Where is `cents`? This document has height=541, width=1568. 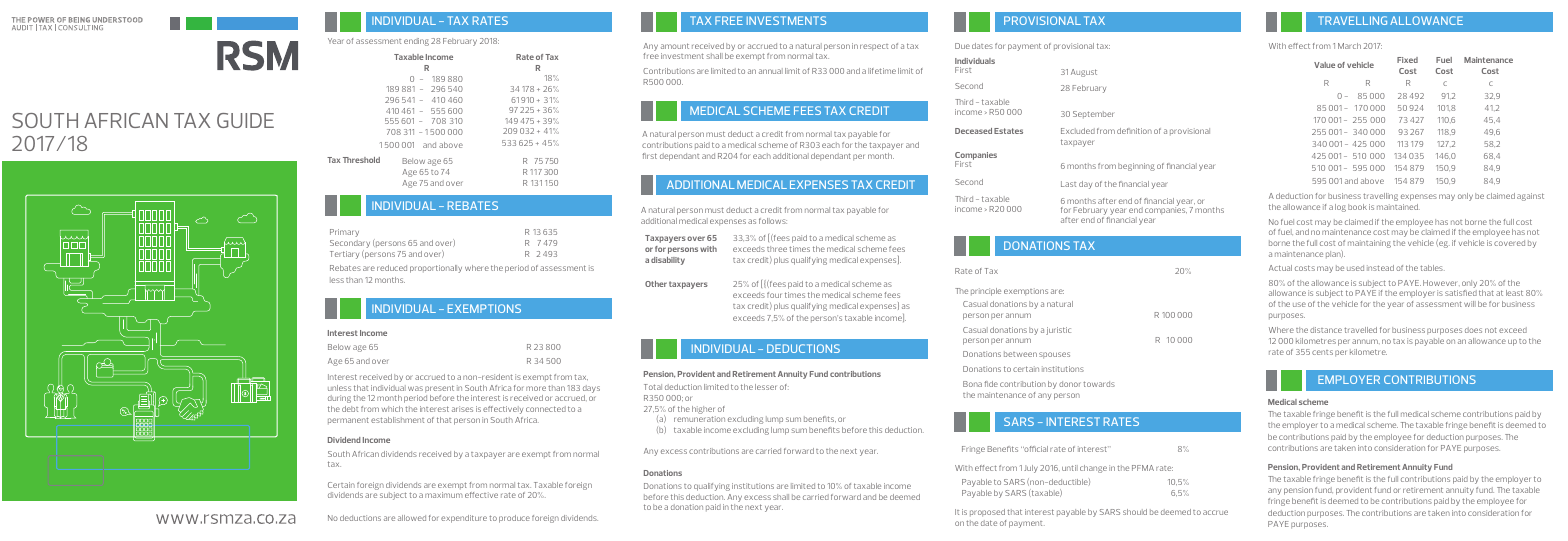
cents is located at coordinates (1322, 352).
